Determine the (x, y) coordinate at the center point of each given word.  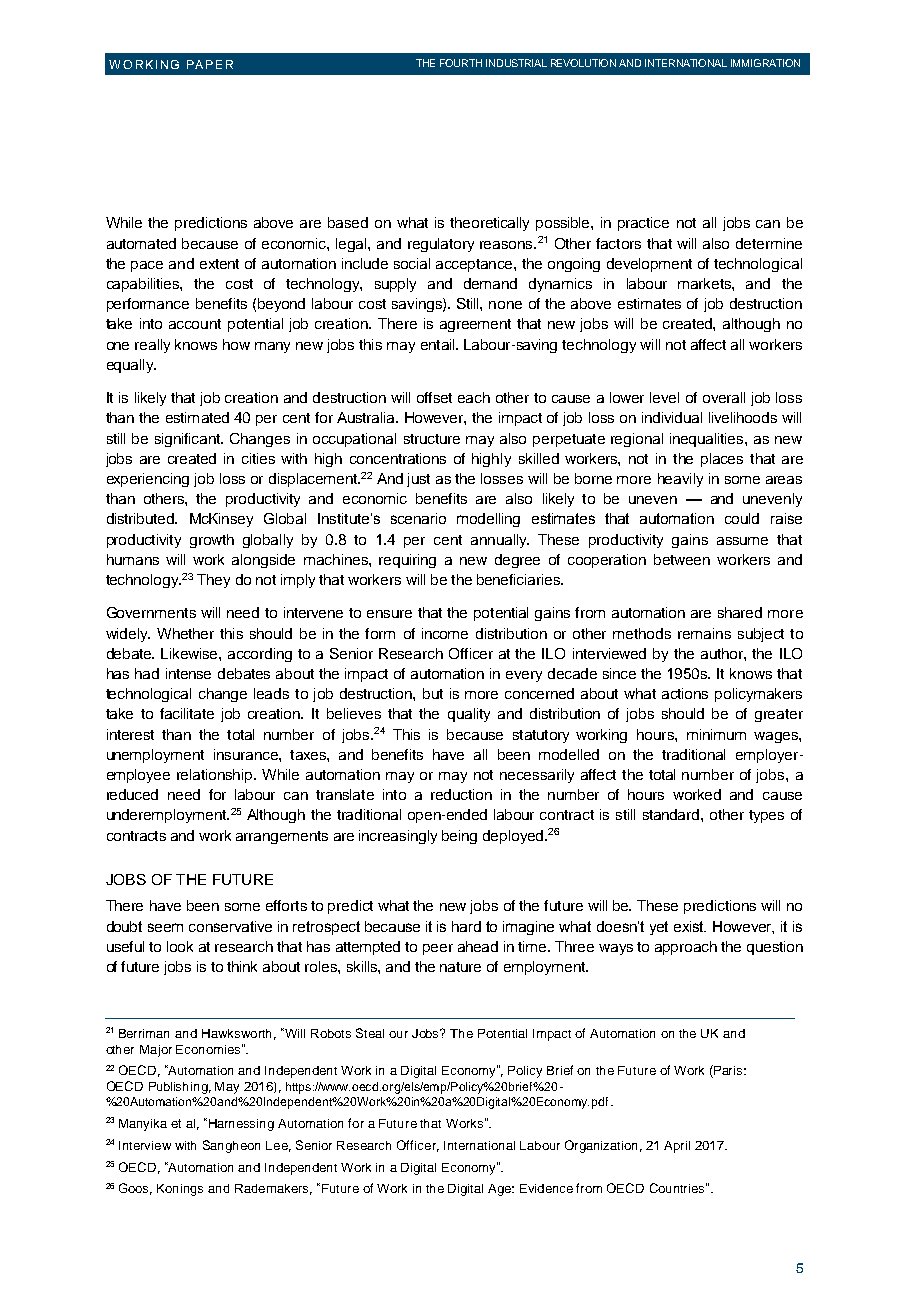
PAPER (210, 64)
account (195, 324)
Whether (185, 633)
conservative (230, 926)
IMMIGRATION (765, 63)
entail (439, 344)
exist (690, 926)
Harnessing (240, 1124)
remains (704, 633)
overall (724, 397)
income (445, 633)
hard (466, 926)
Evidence (546, 1188)
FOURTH (461, 63)
